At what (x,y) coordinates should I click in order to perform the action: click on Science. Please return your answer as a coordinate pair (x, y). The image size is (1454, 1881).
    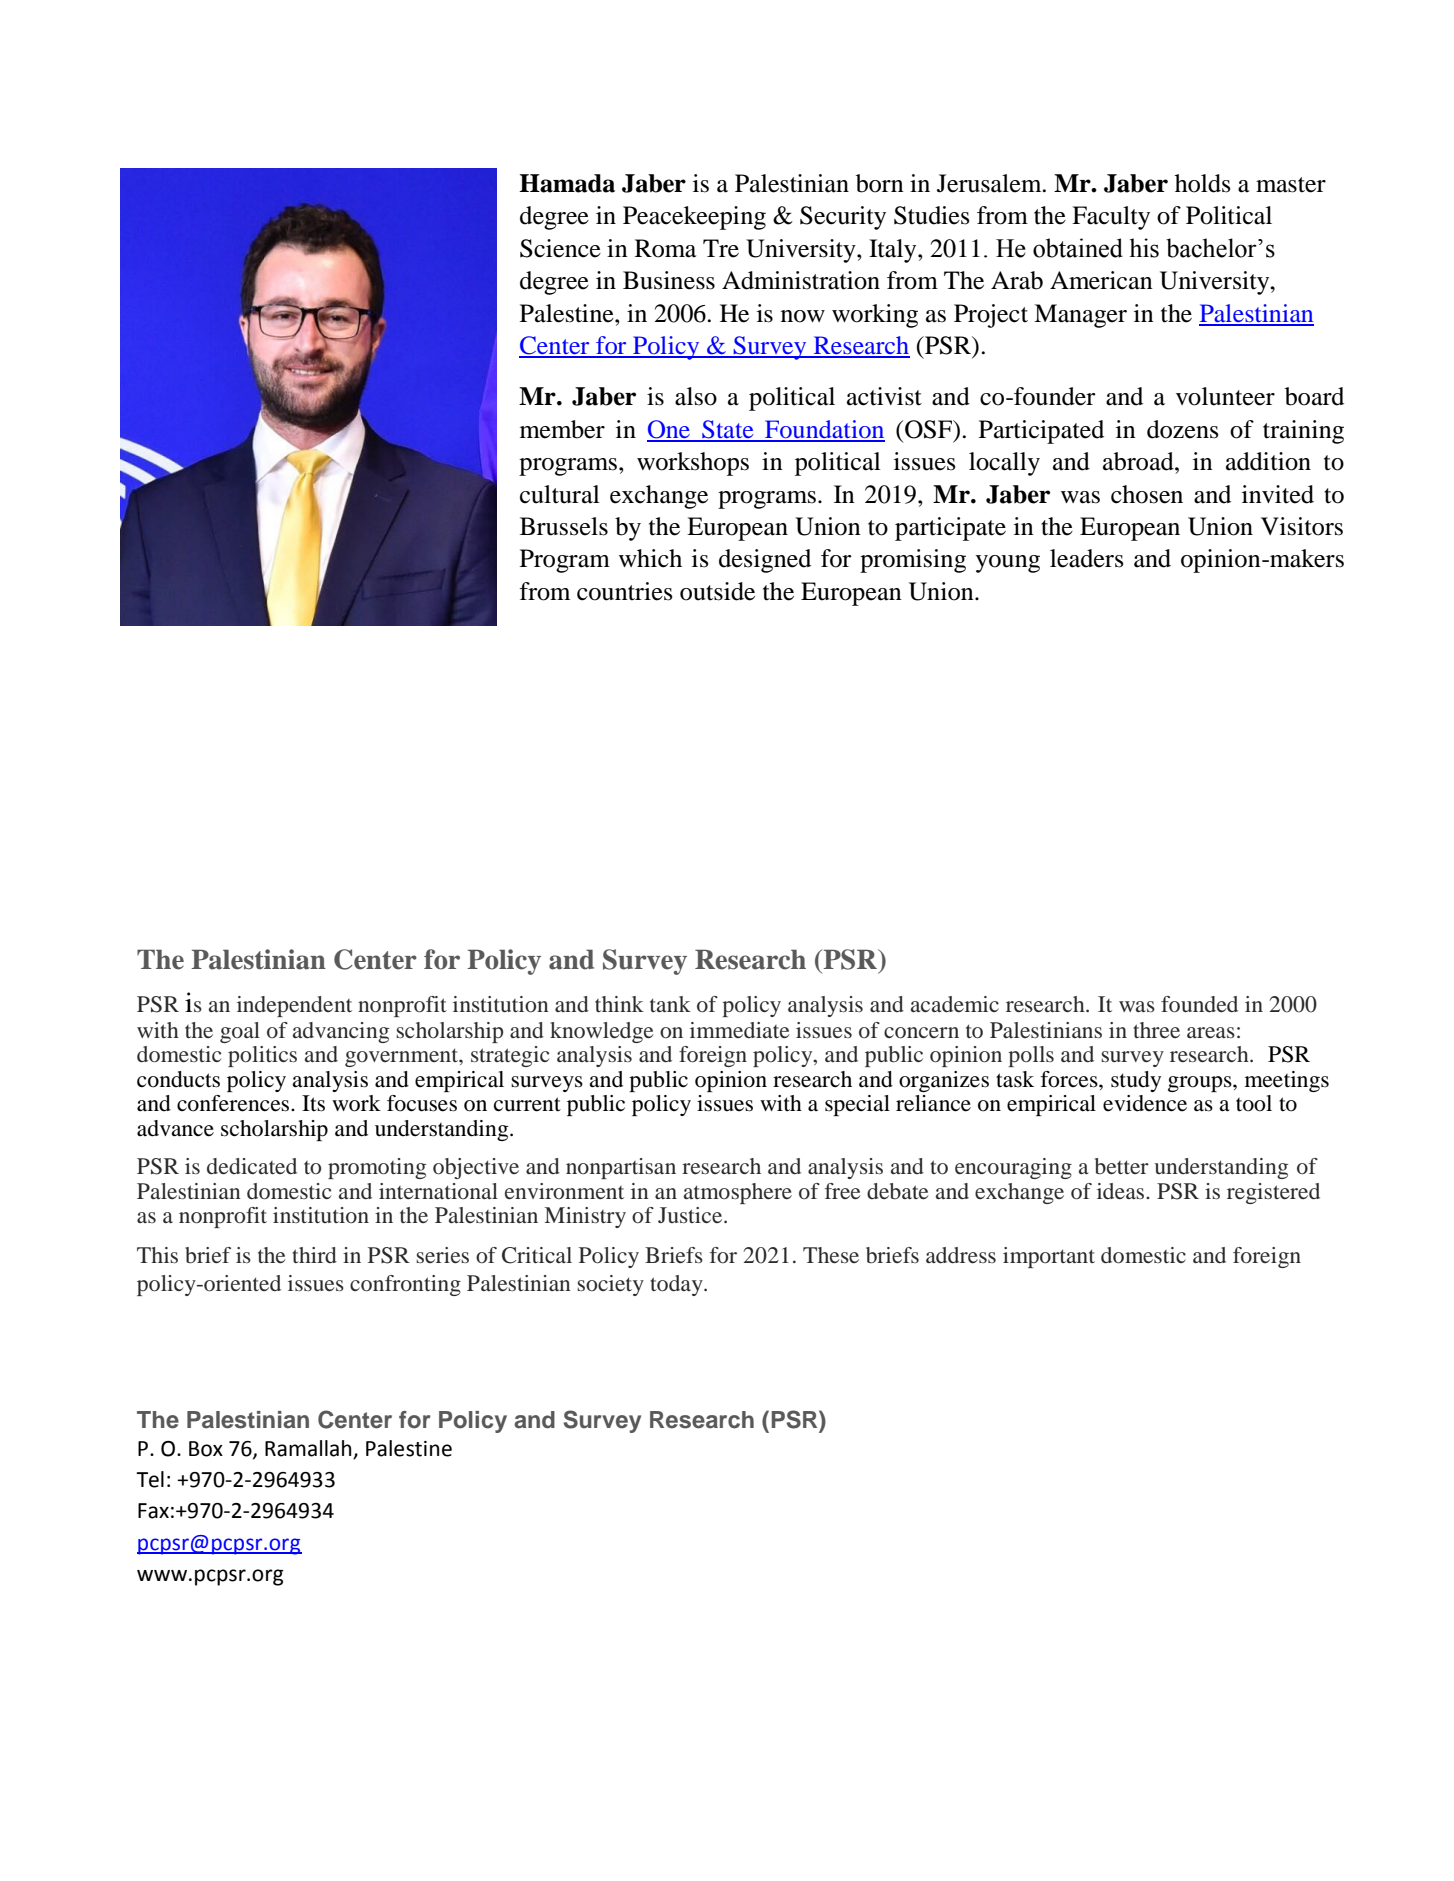
    Looking at the image, I should click on (560, 248).
